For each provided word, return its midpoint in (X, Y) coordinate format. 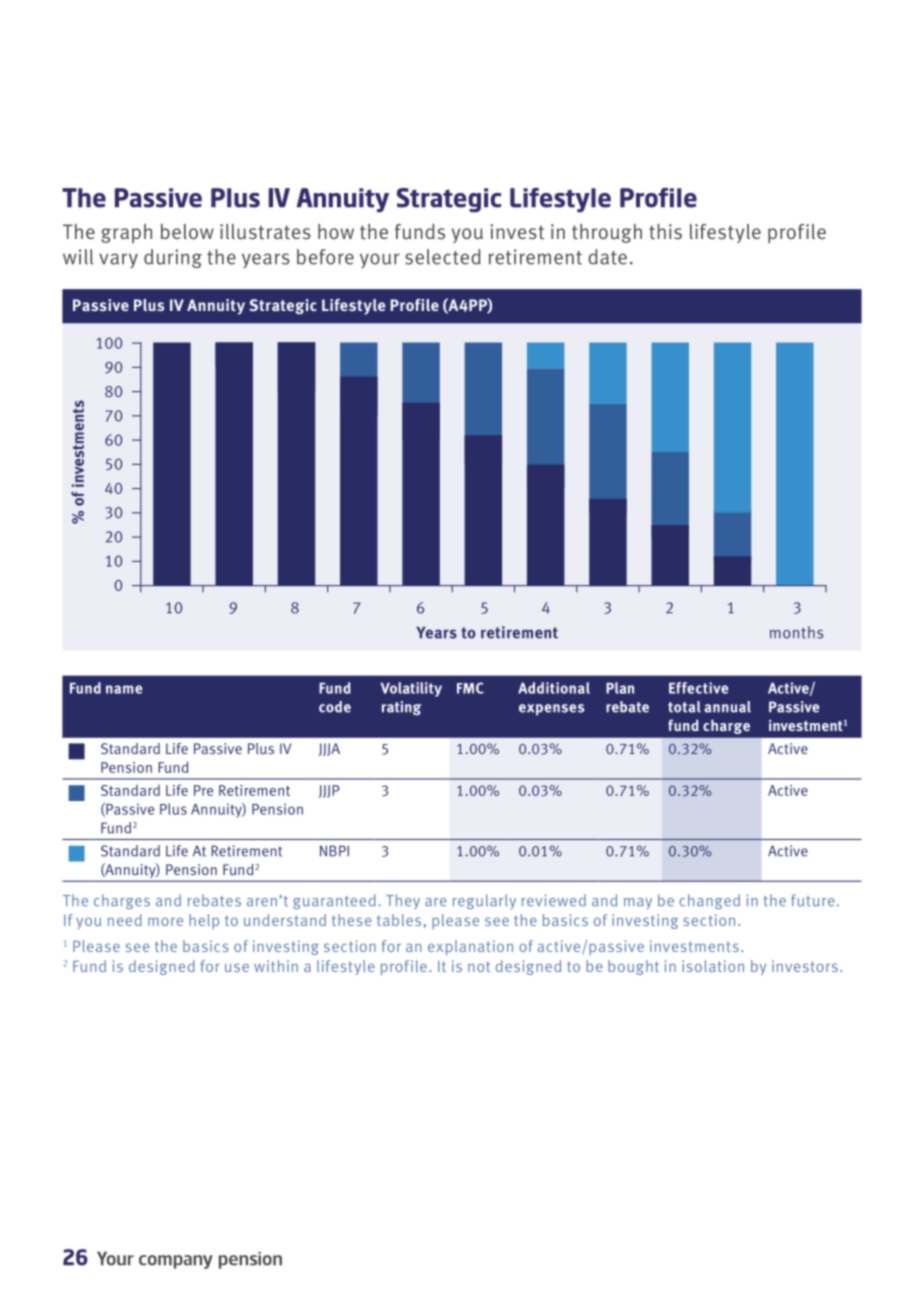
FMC (470, 688)
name (124, 689)
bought (633, 967)
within (276, 966)
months (796, 632)
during (173, 258)
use (237, 967)
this (665, 231)
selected (443, 257)
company (176, 1262)
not (479, 967)
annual (727, 707)
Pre (203, 790)
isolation (713, 966)
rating (401, 708)
